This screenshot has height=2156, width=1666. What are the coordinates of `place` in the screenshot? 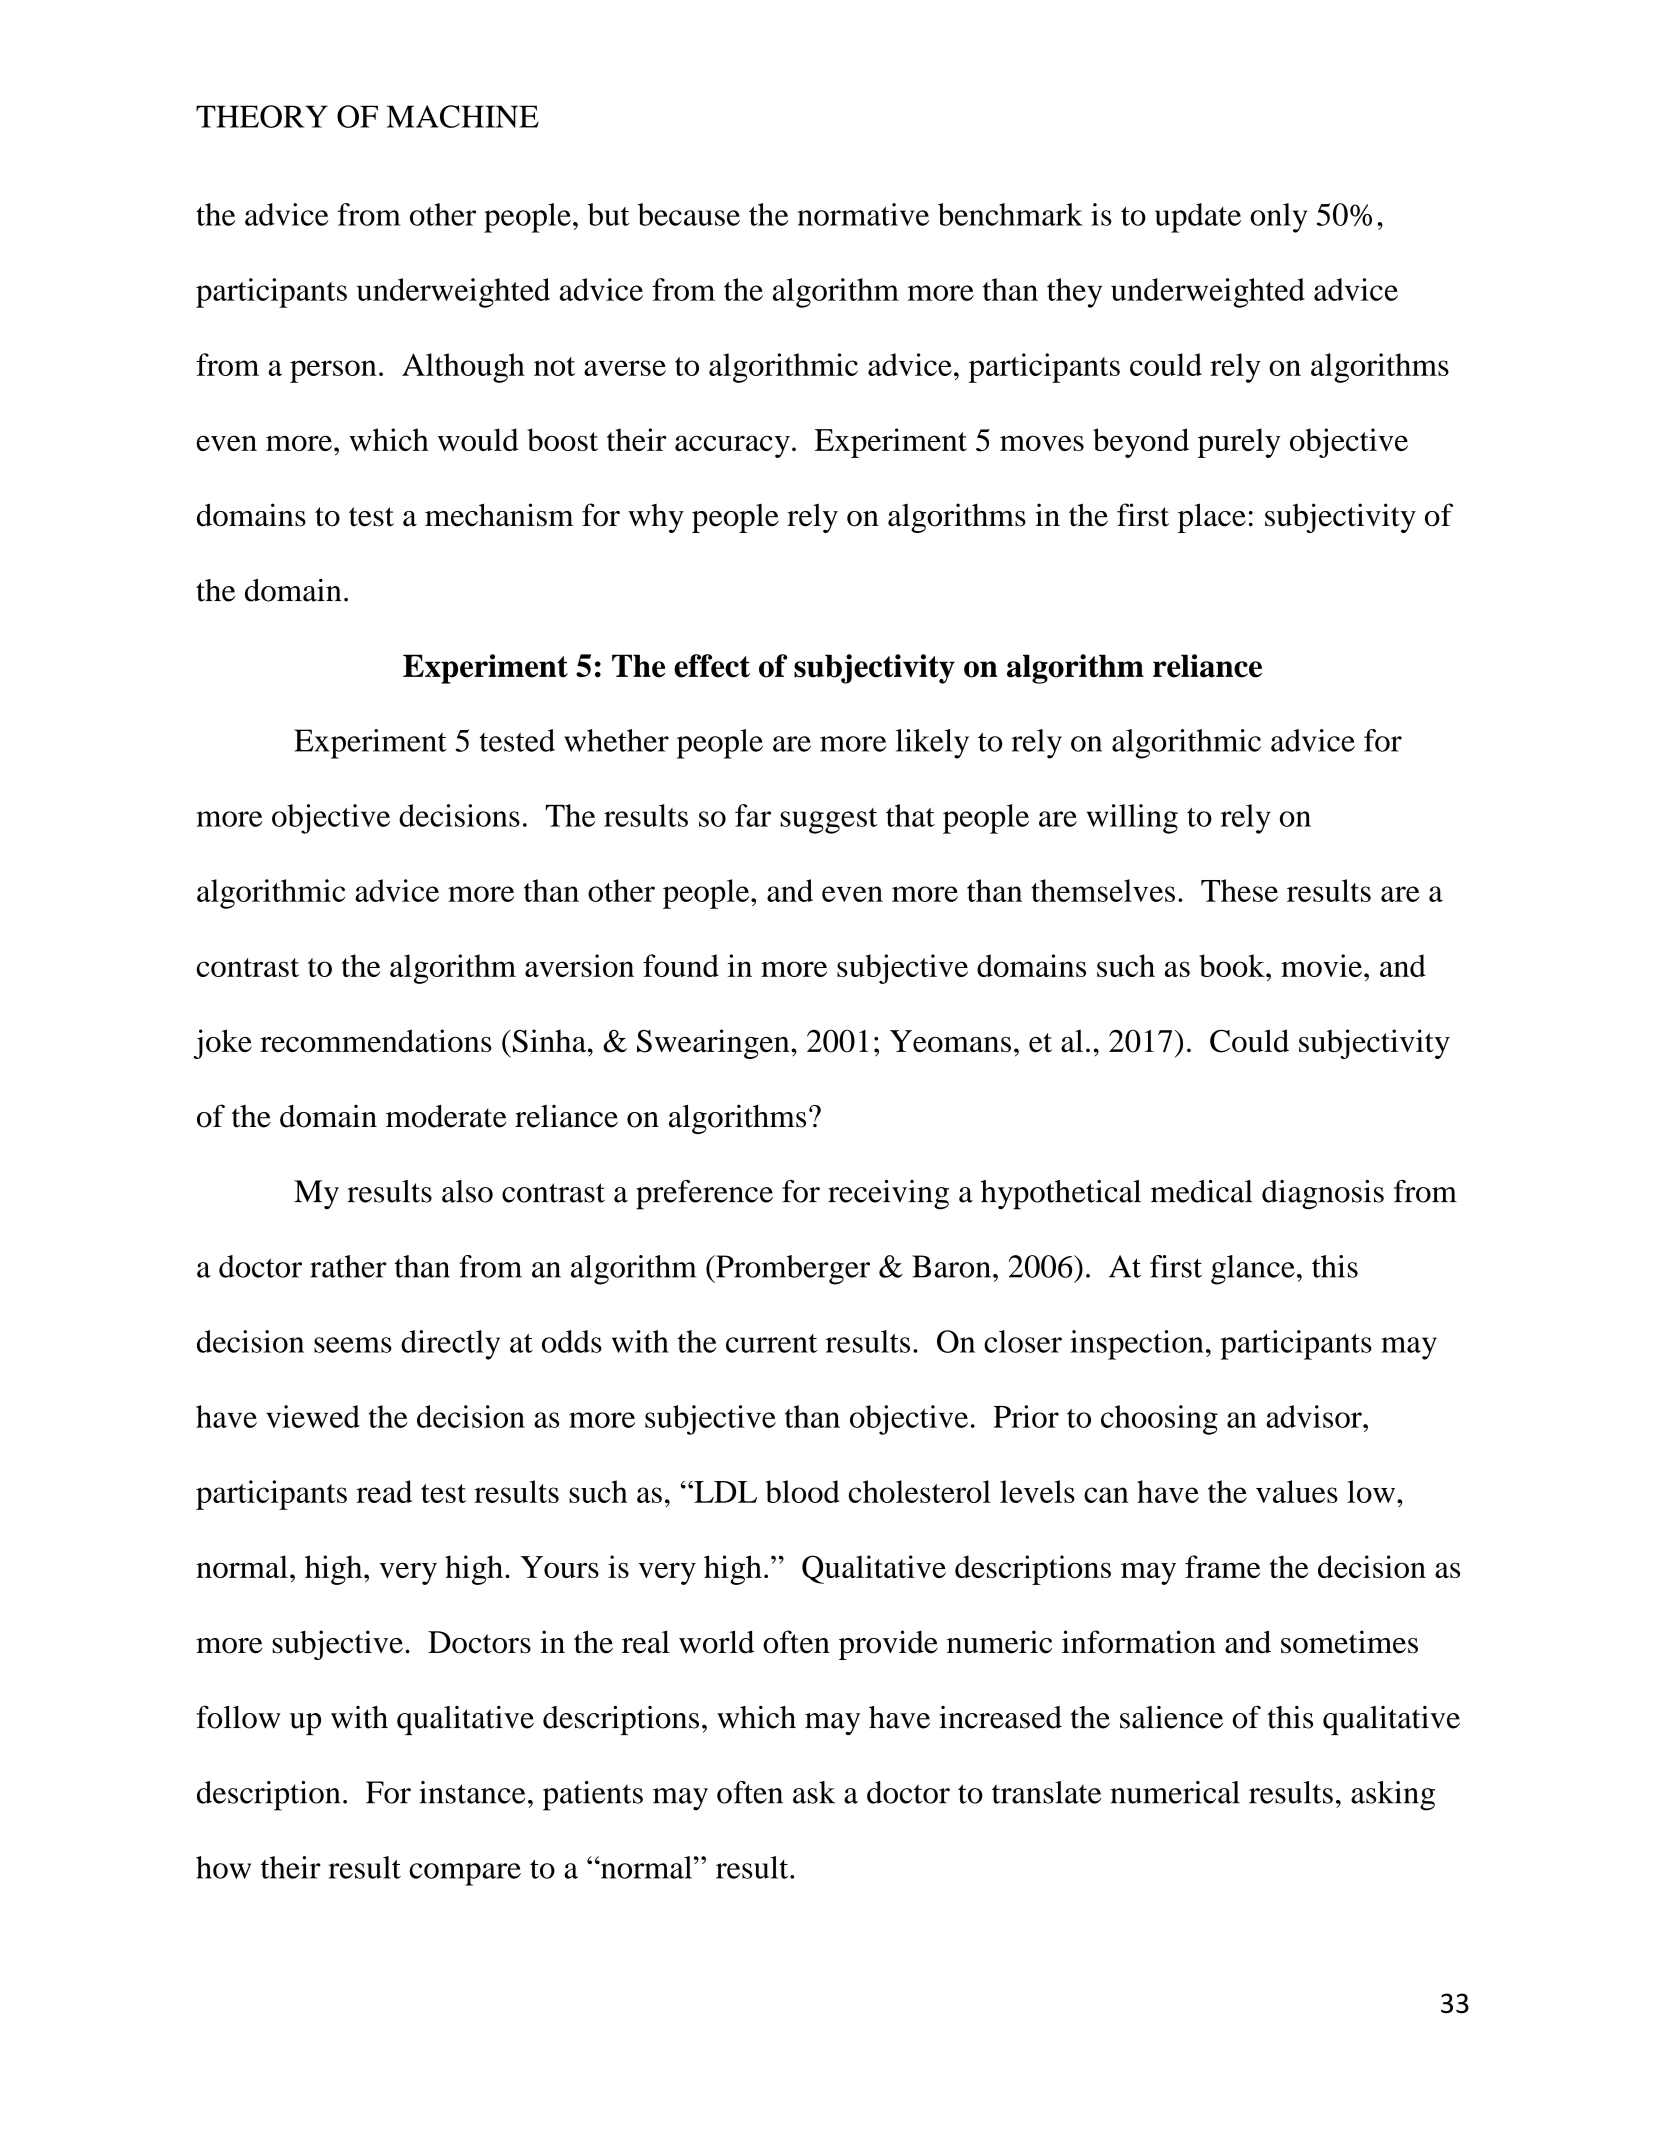 It's located at (1212, 518).
